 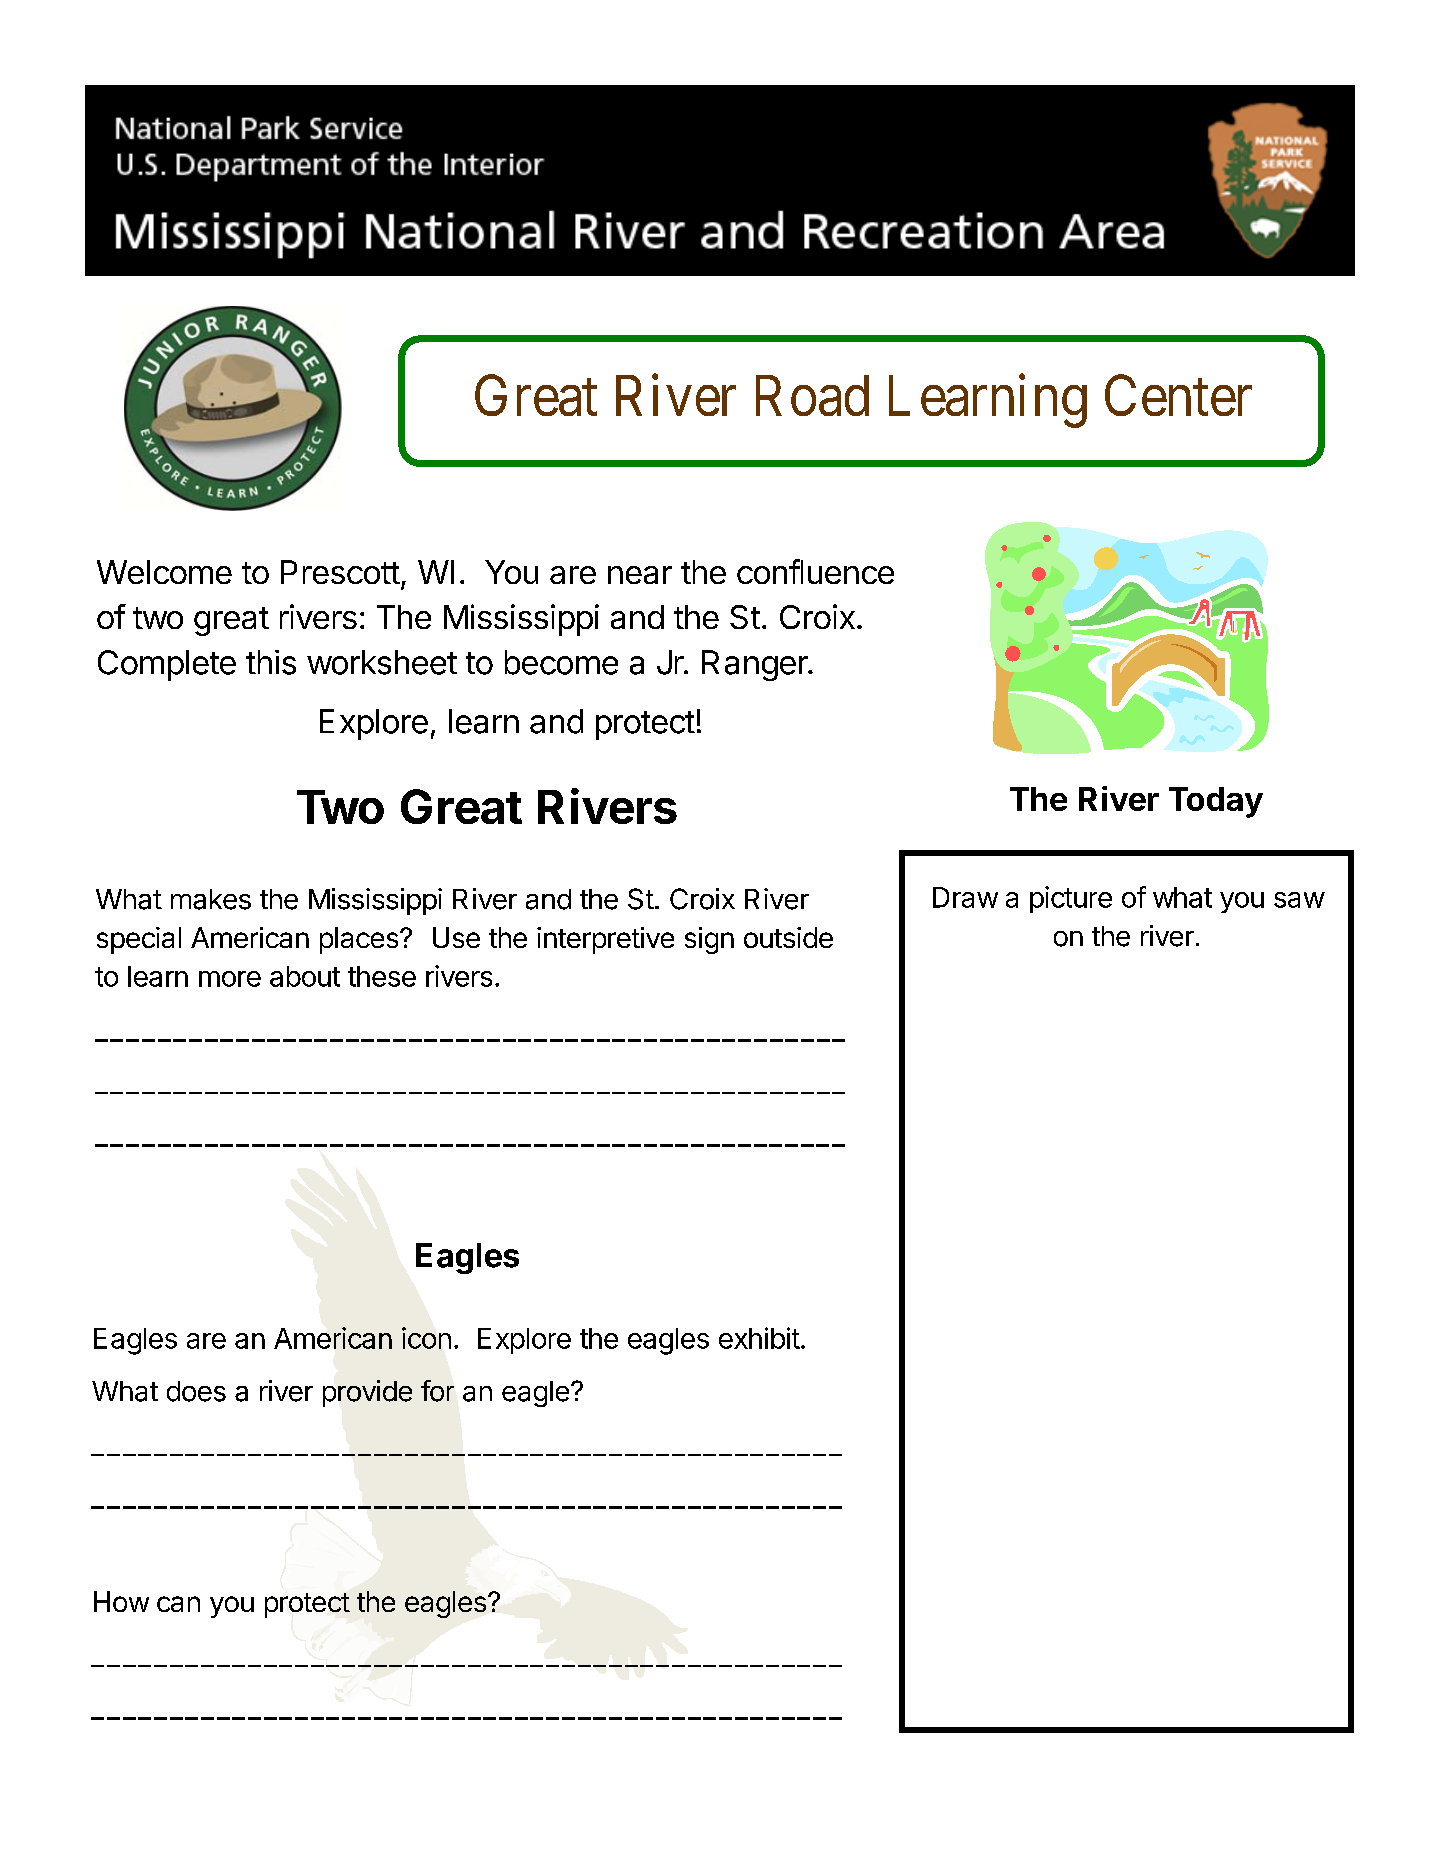 What do you see at coordinates (759, 1338) in the document?
I see `exhibit` at bounding box center [759, 1338].
